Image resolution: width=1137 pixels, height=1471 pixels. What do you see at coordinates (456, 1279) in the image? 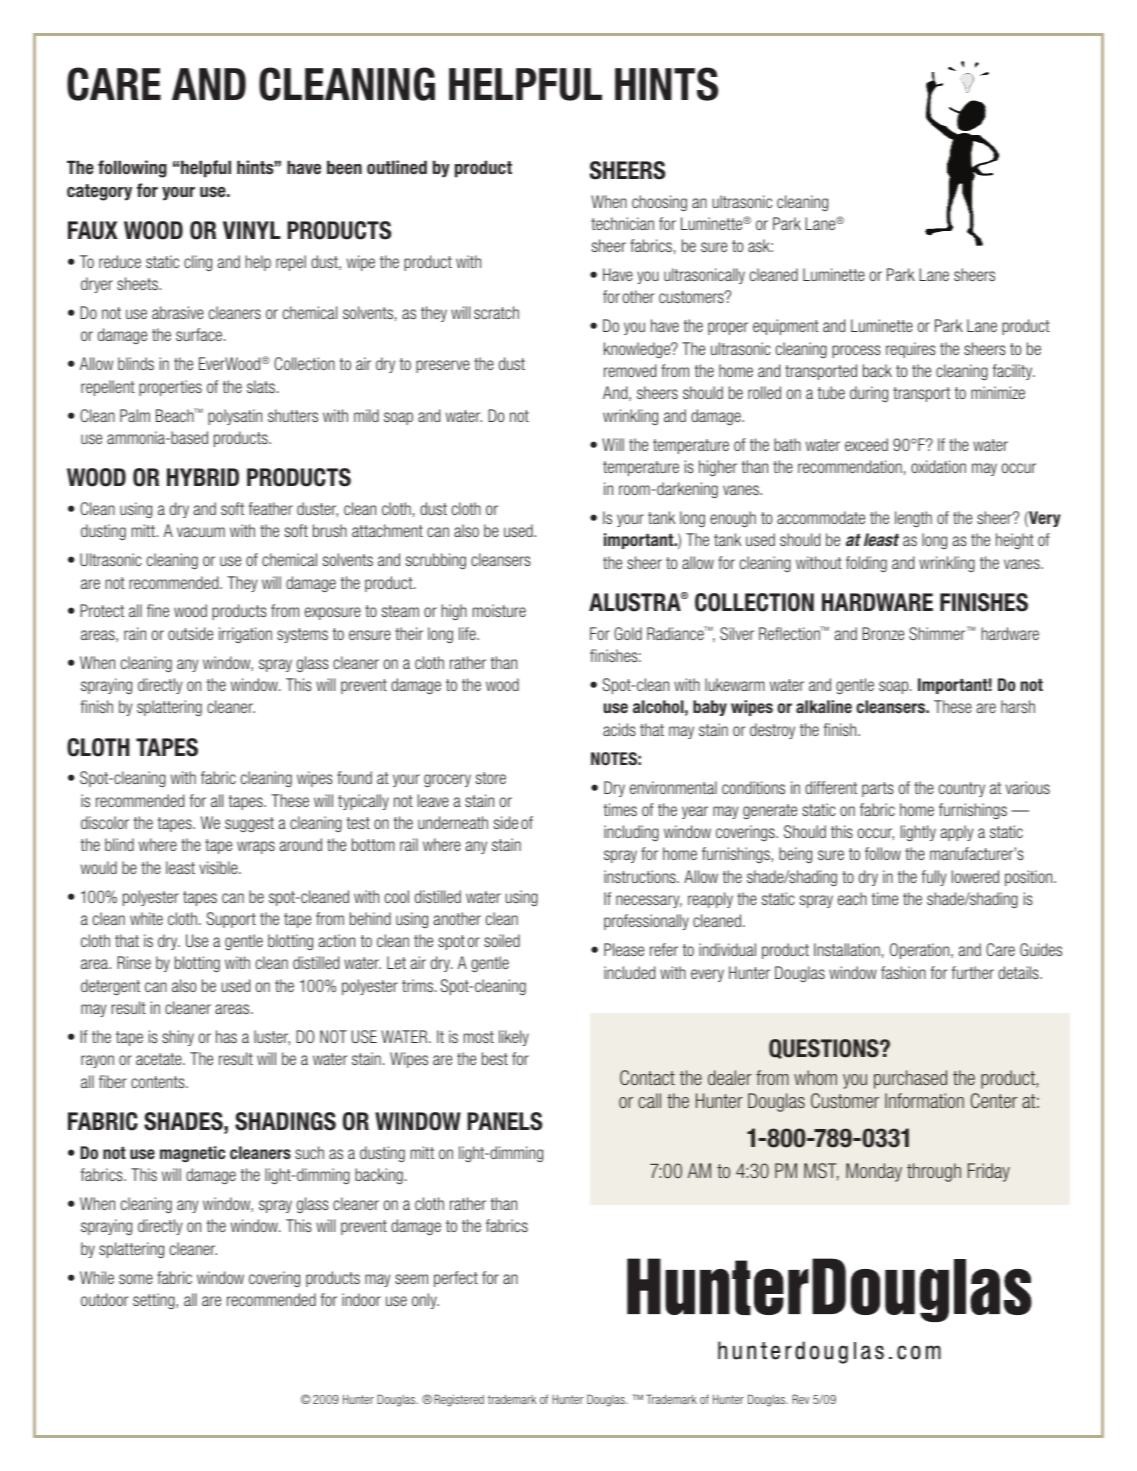
I see `perfect` at bounding box center [456, 1279].
